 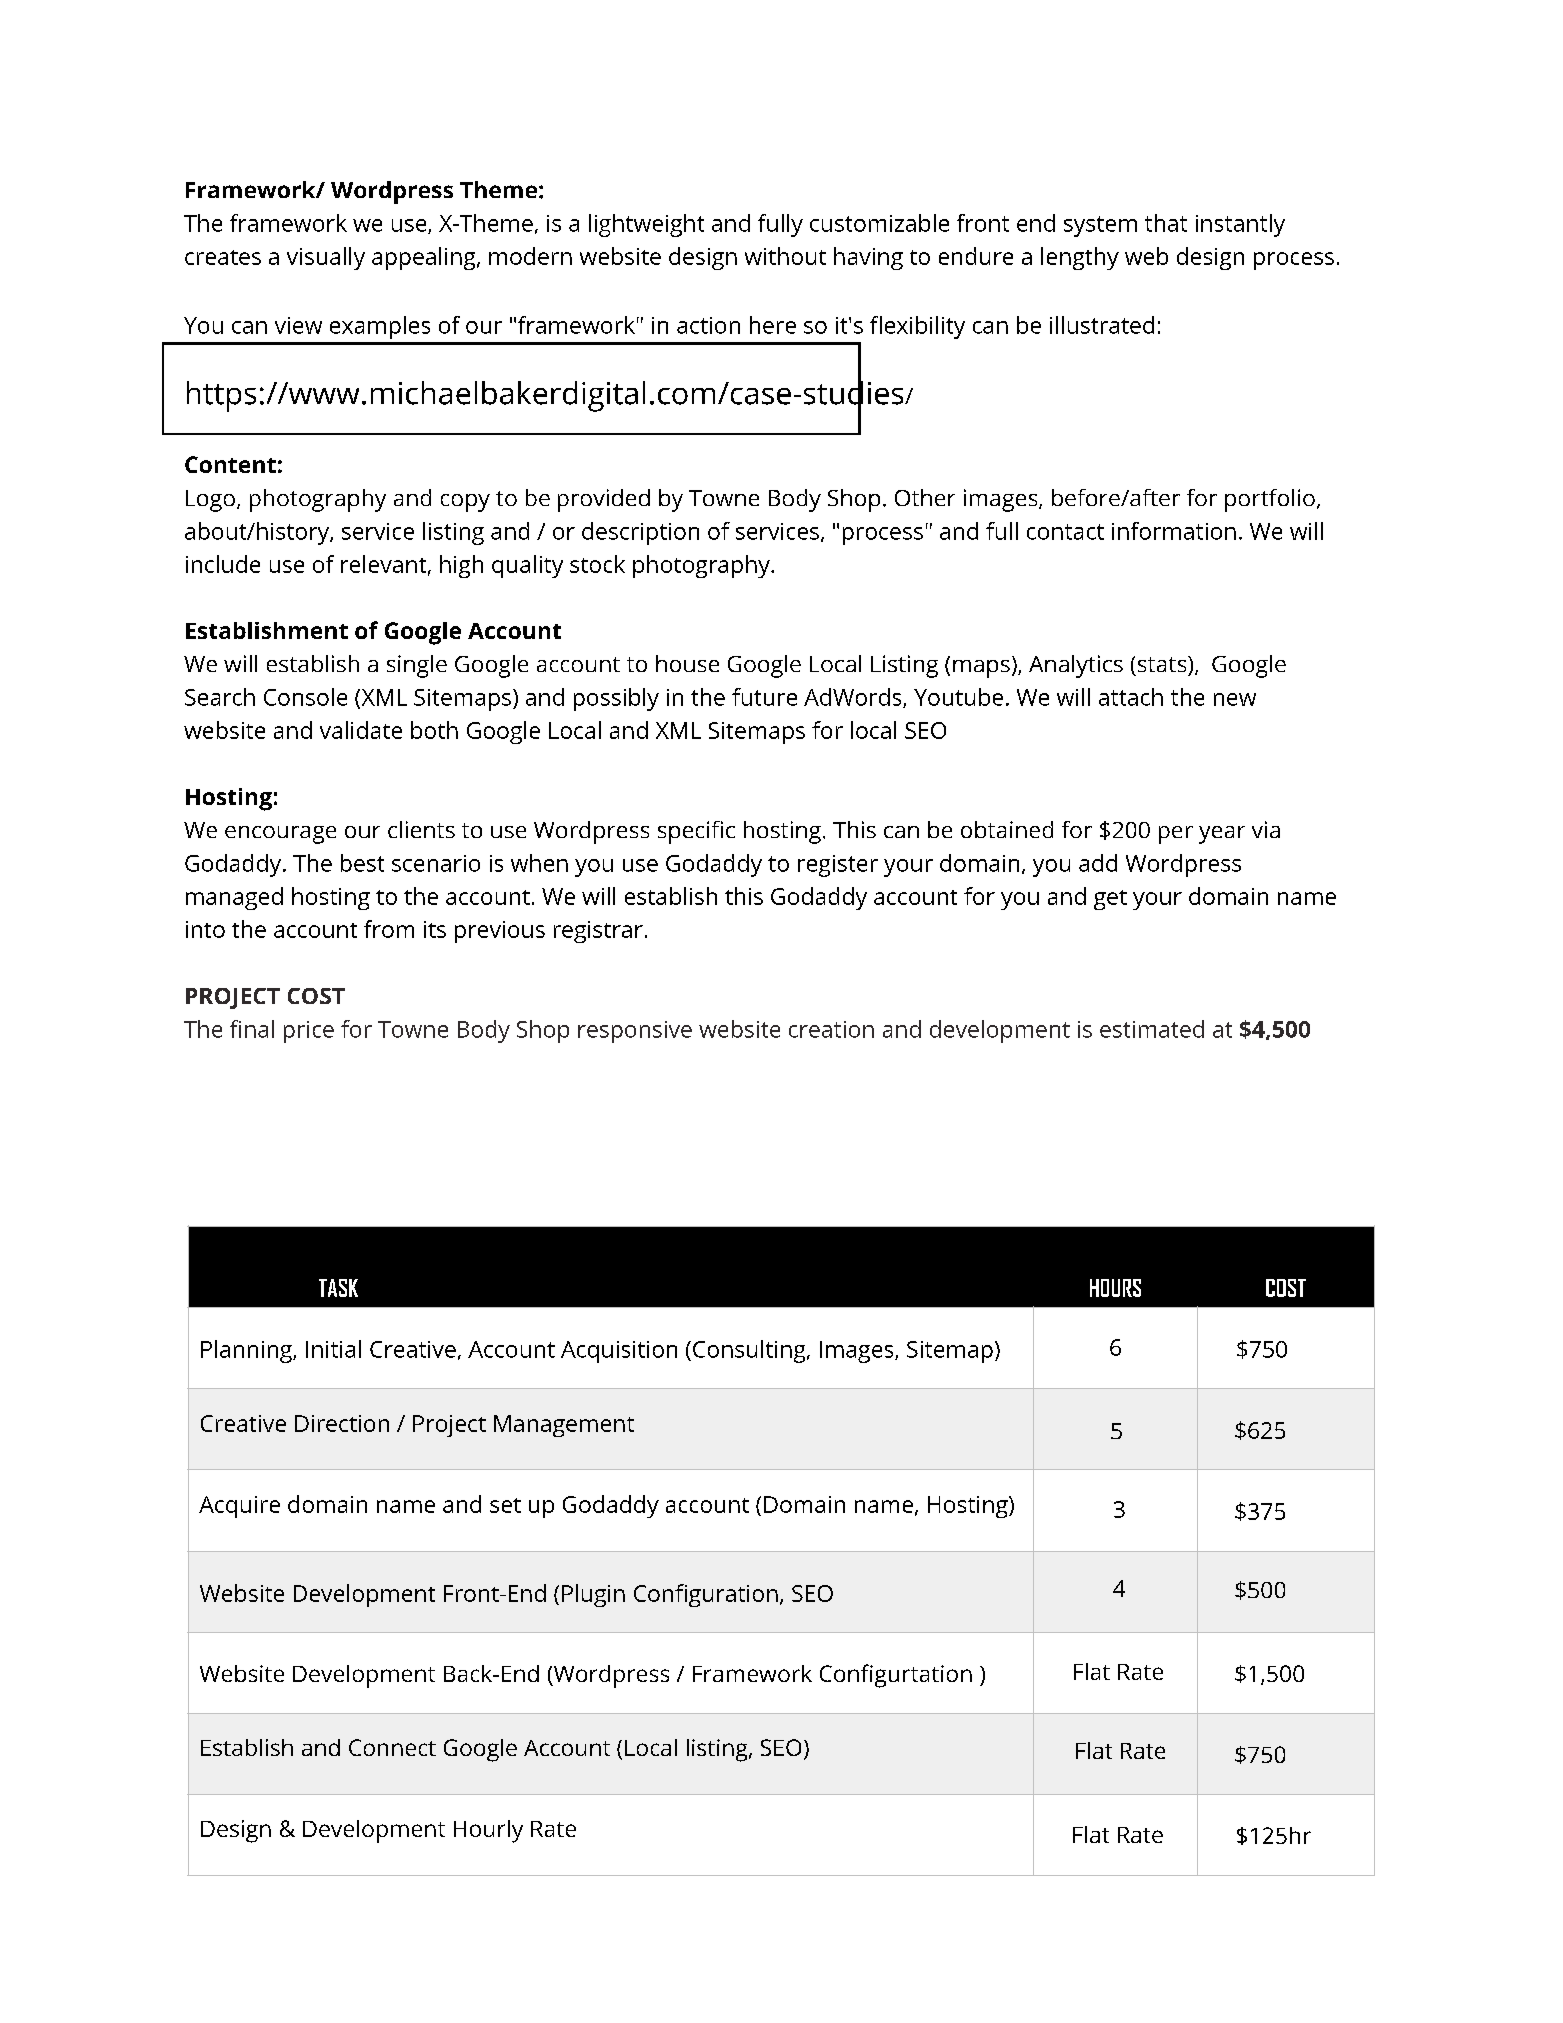 What do you see at coordinates (1080, 258) in the image?
I see `lengthy` at bounding box center [1080, 258].
